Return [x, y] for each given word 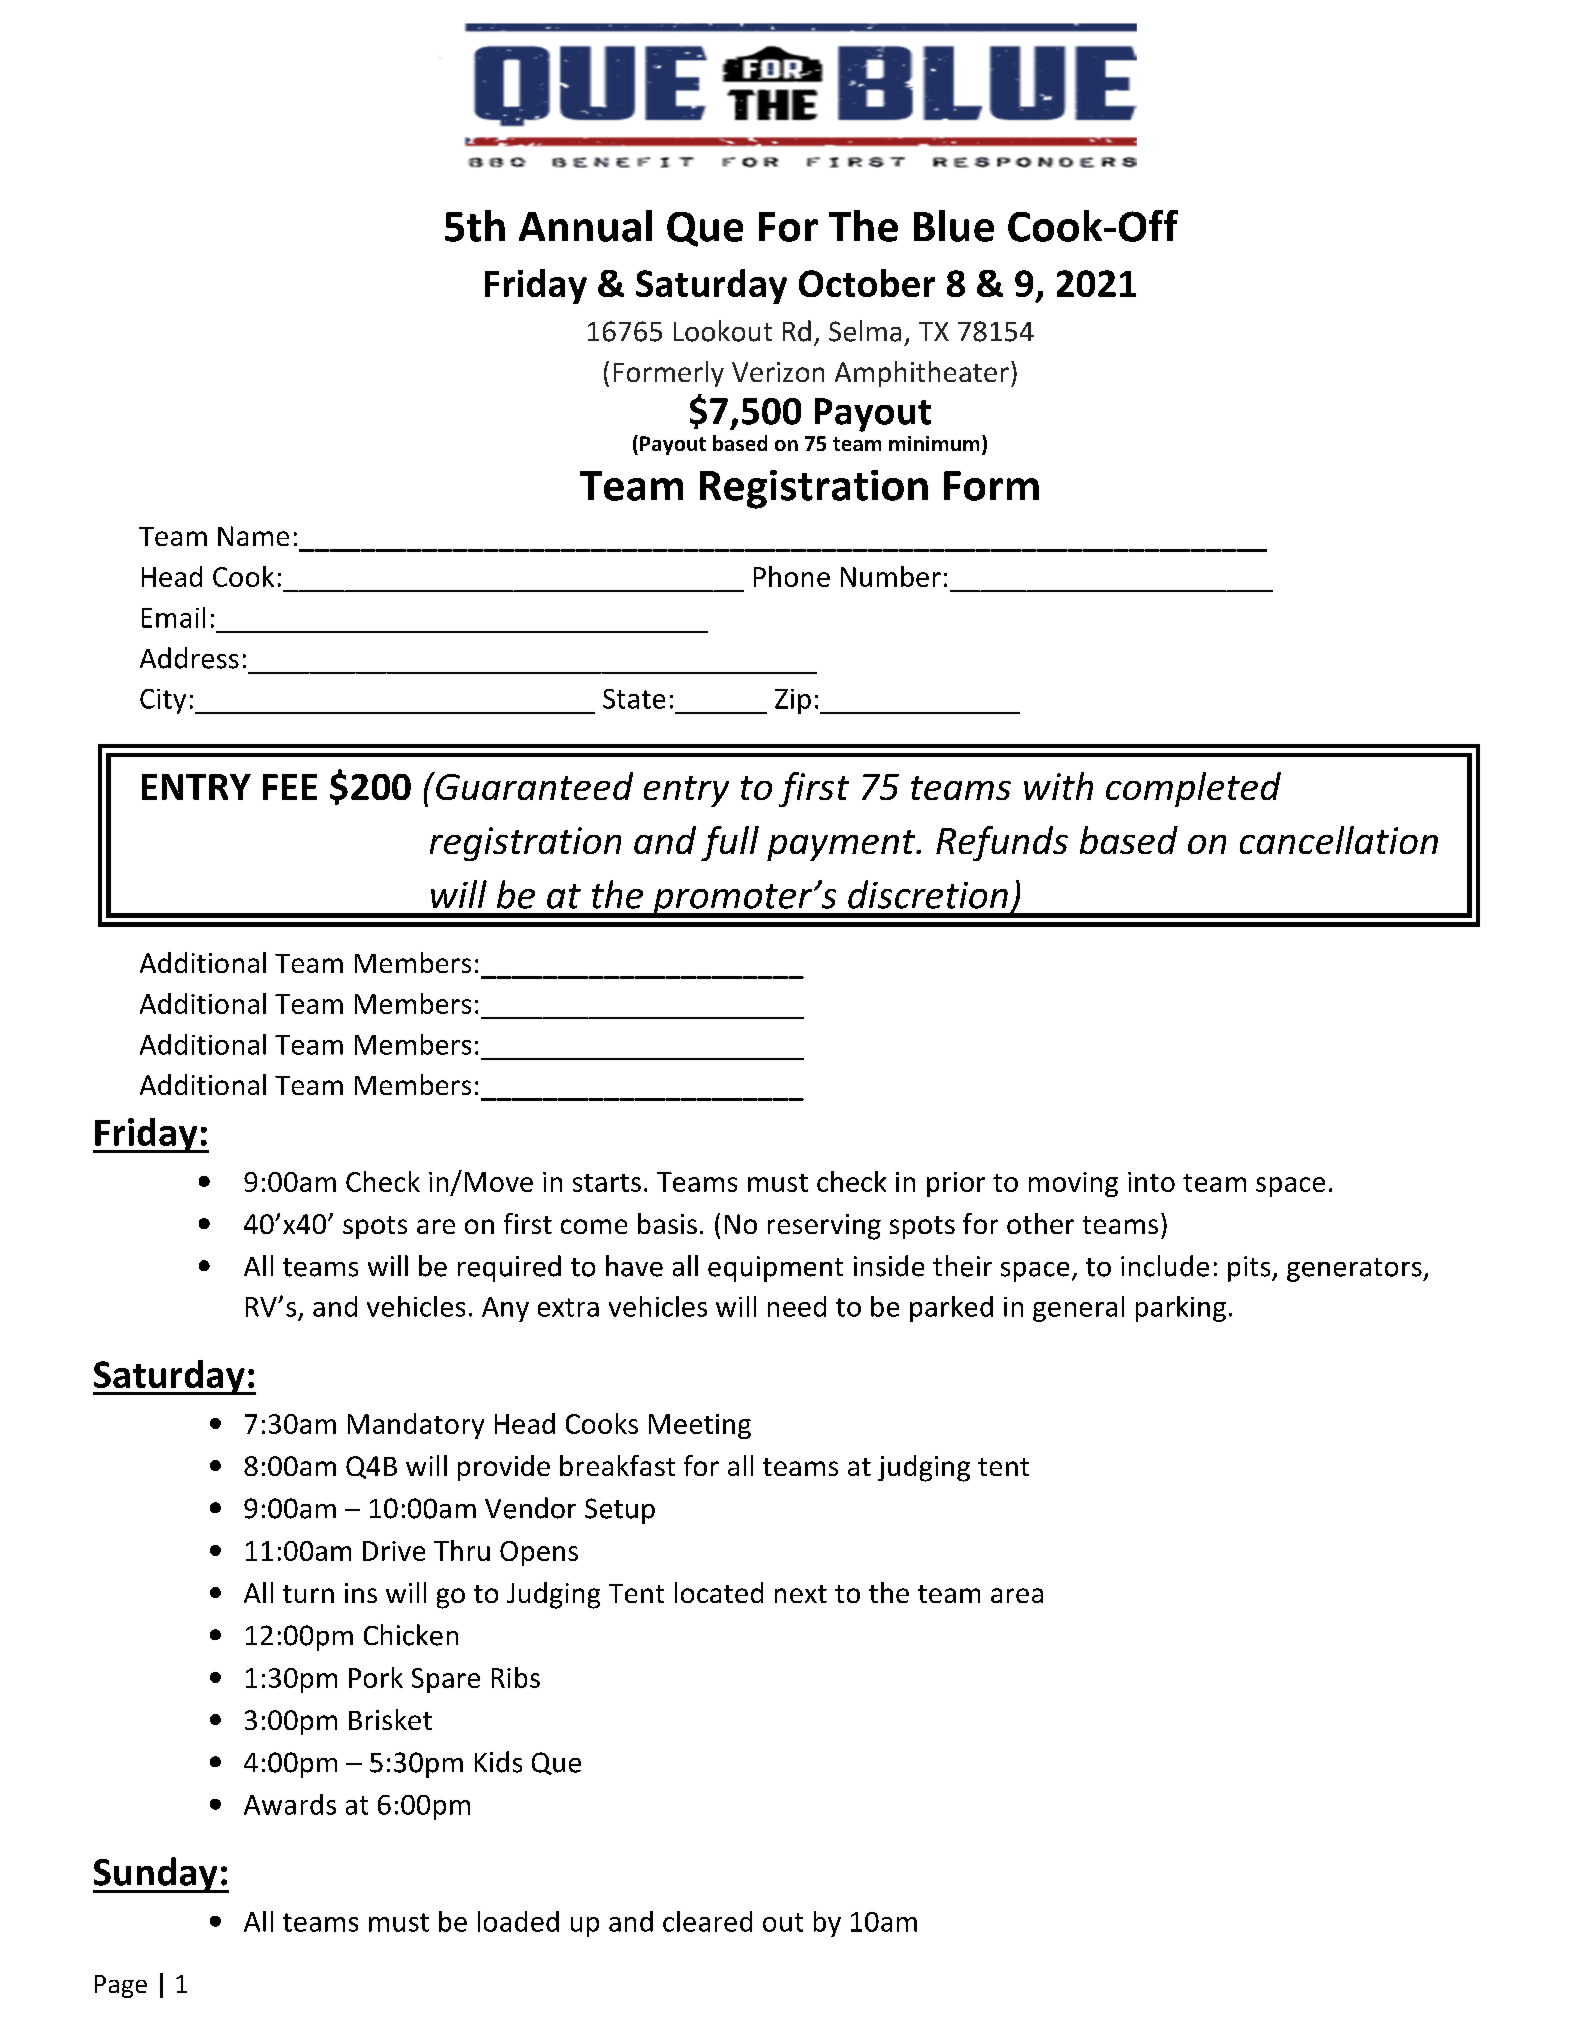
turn [308, 1594]
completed [1193, 789]
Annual [585, 226]
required [509, 1268]
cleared [707, 1921]
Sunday [156, 1875]
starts [607, 1183]
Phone [792, 576]
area [1017, 1595]
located [719, 1592]
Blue [954, 226]
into [1151, 1182]
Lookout [723, 331]
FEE [290, 787]
